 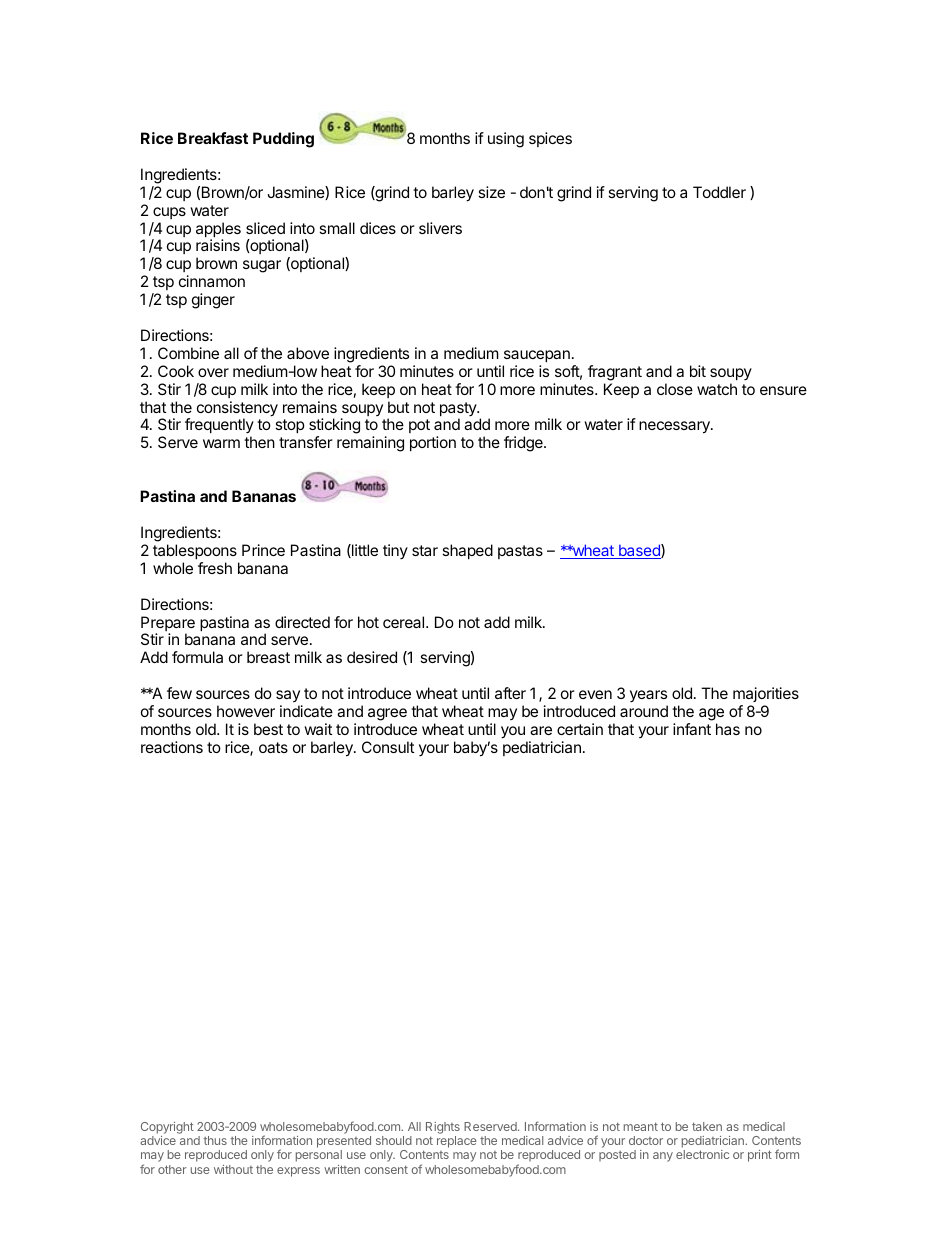 I want to click on size, so click(x=491, y=192).
